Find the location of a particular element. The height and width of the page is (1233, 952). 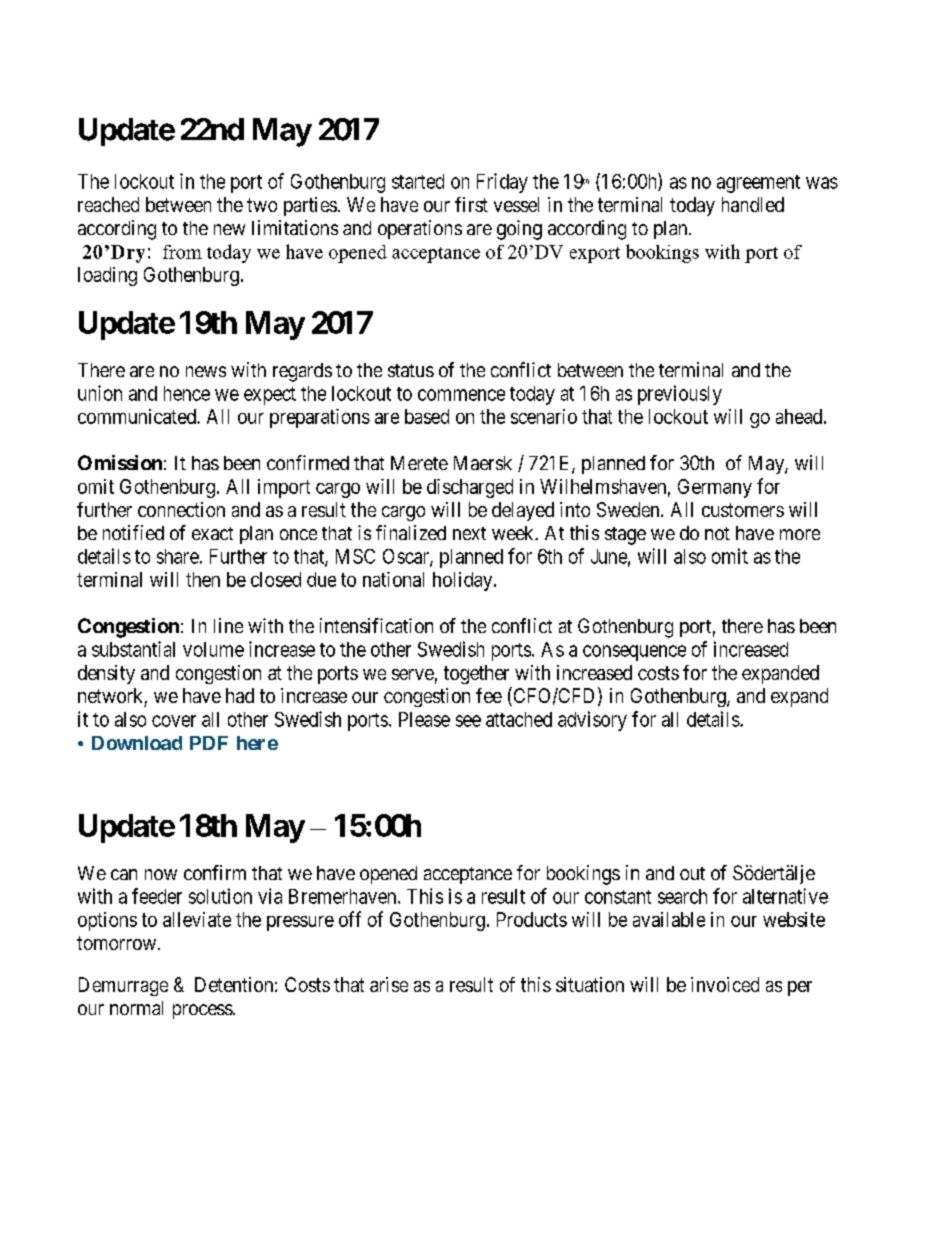

reached is located at coordinates (108, 204).
